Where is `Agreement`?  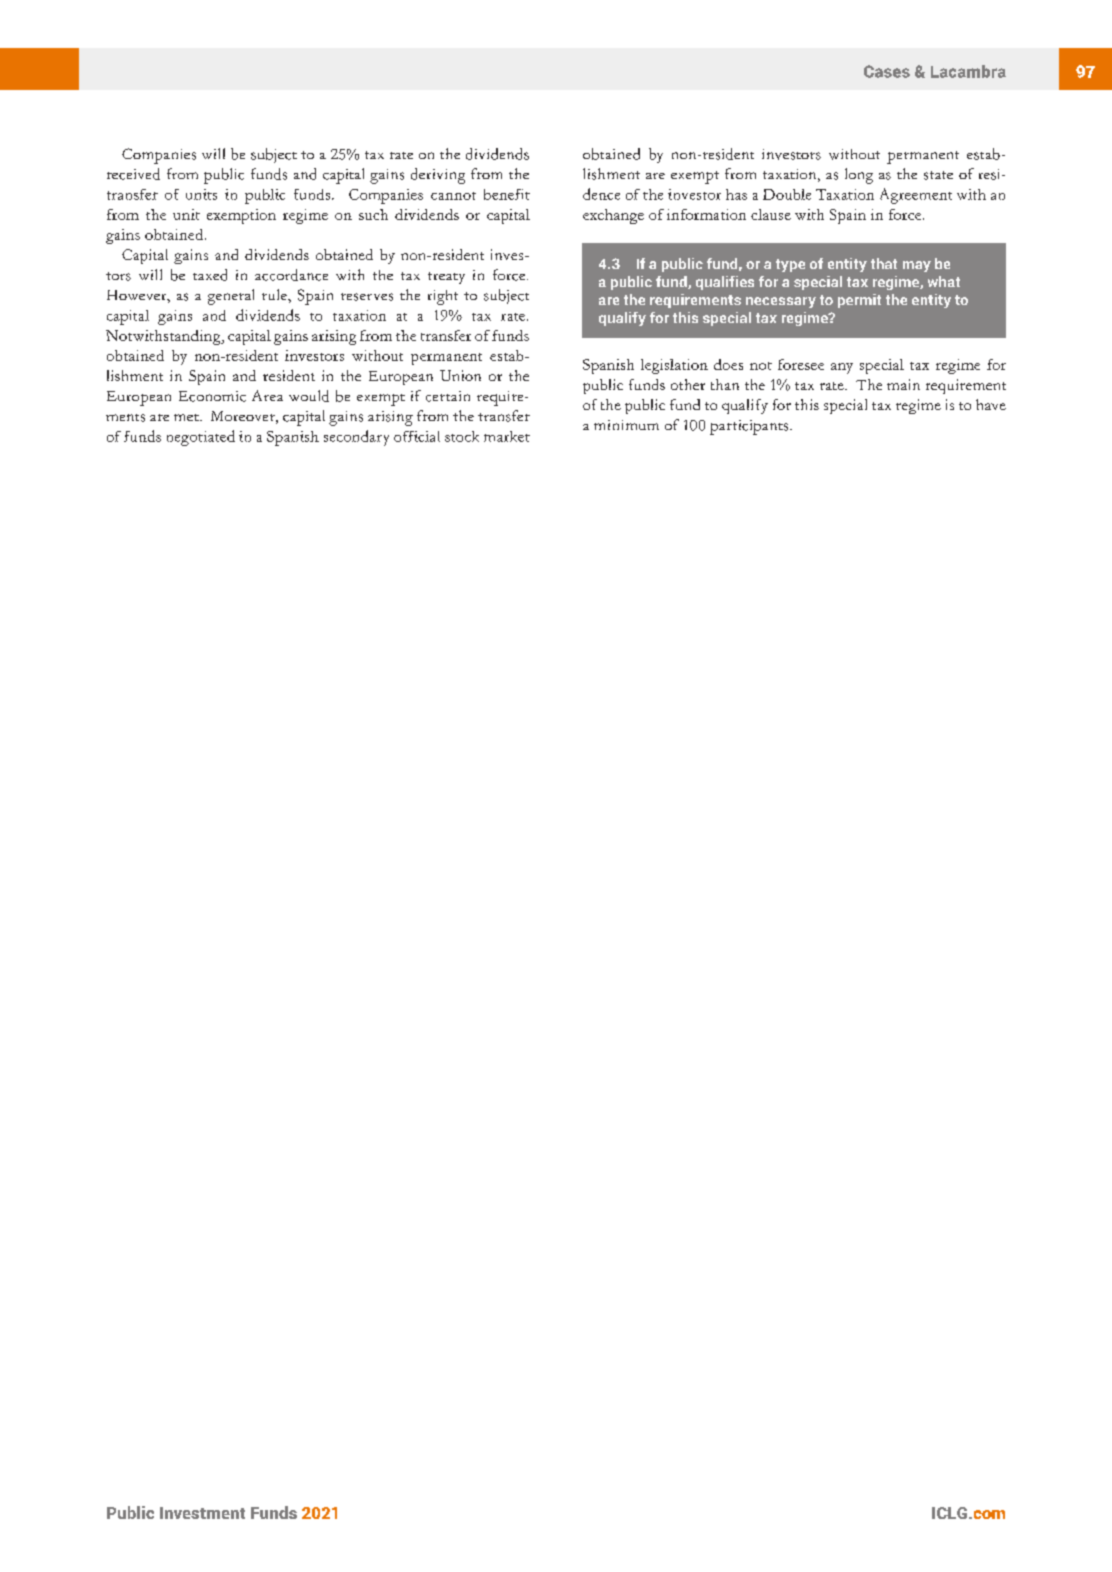
Agreement is located at coordinates (916, 196).
